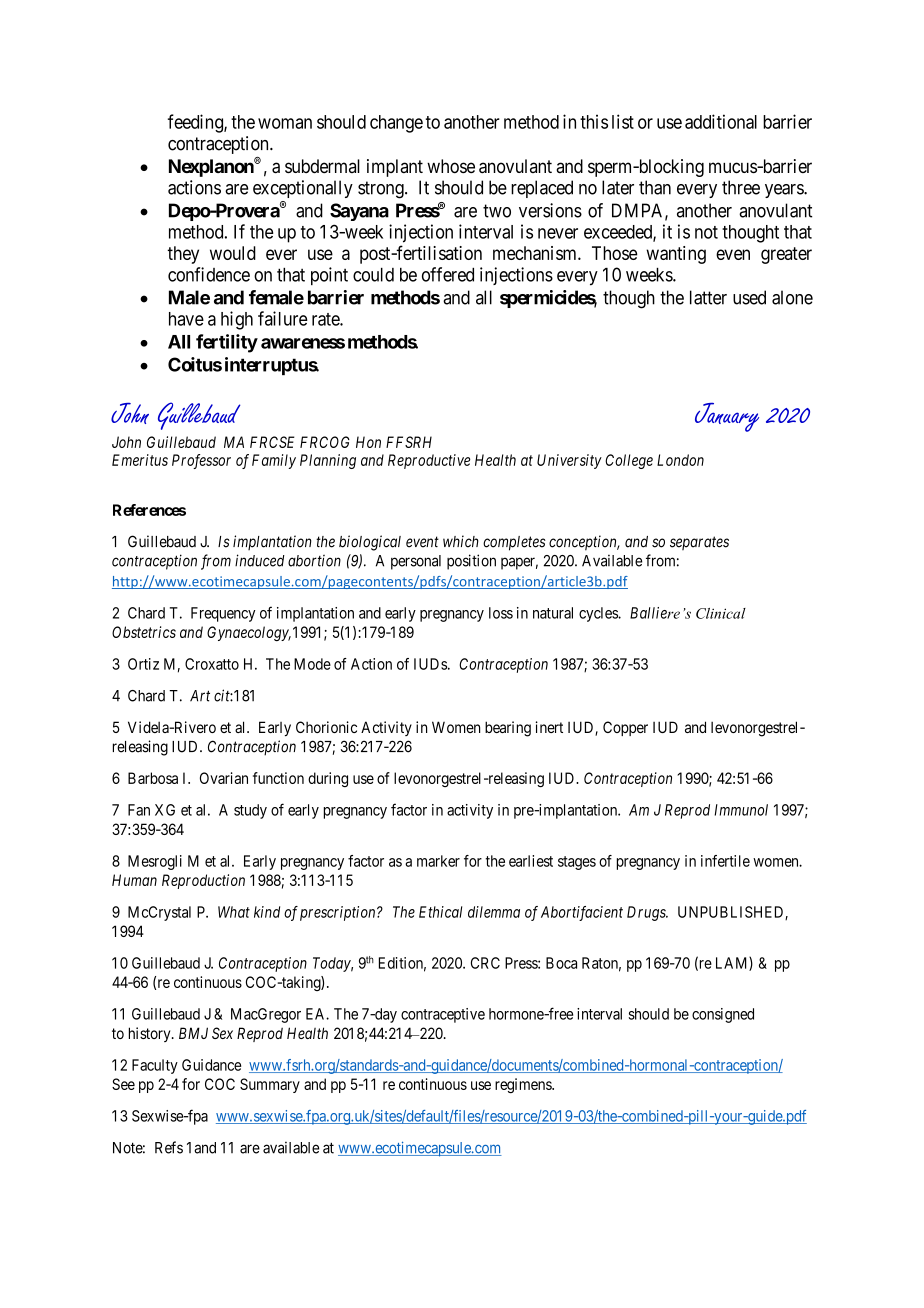 This screenshot has height=1308, width=924. What do you see at coordinates (224, 778) in the screenshot?
I see `Ovarian` at bounding box center [224, 778].
